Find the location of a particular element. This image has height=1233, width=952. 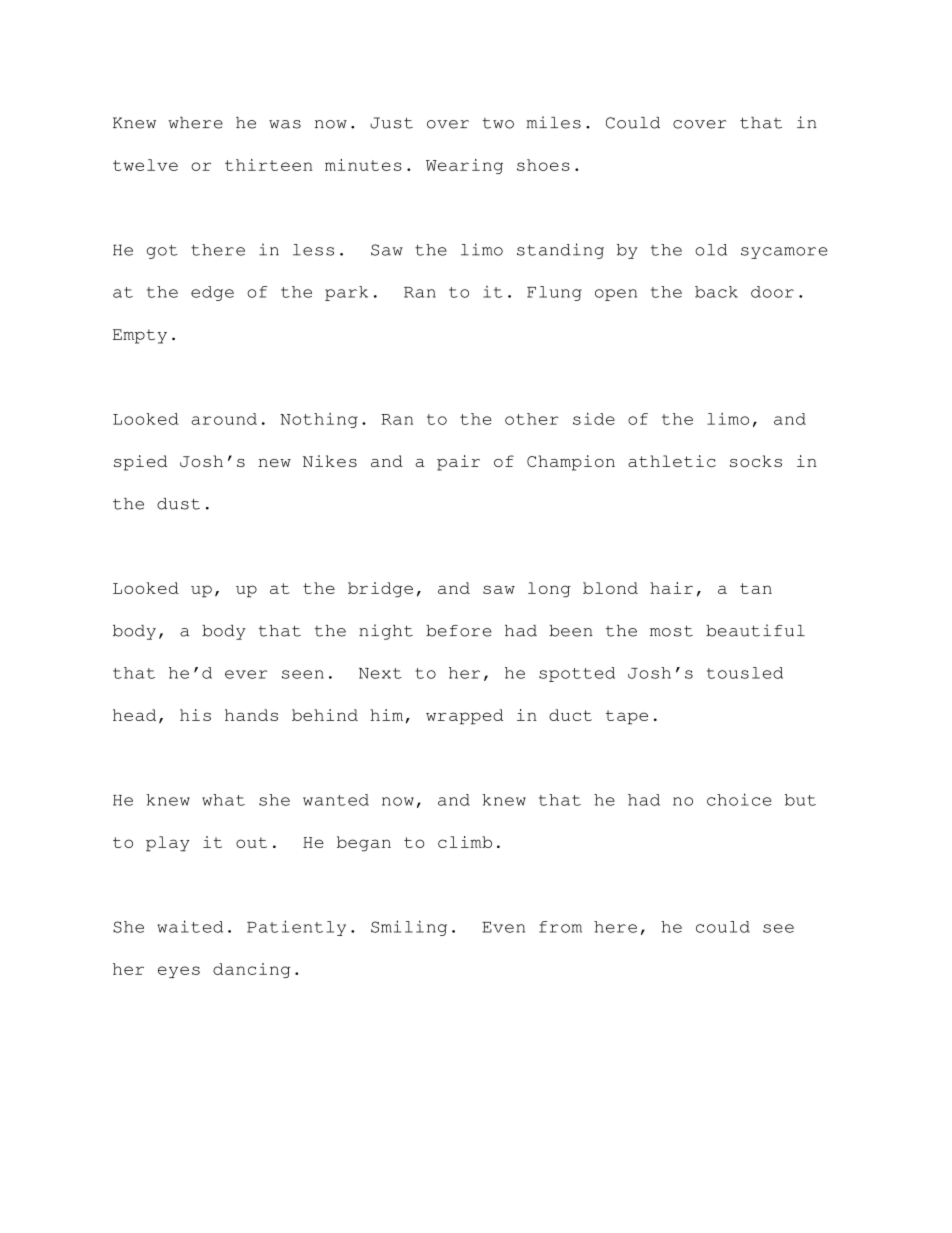

waited is located at coordinates (190, 926).
